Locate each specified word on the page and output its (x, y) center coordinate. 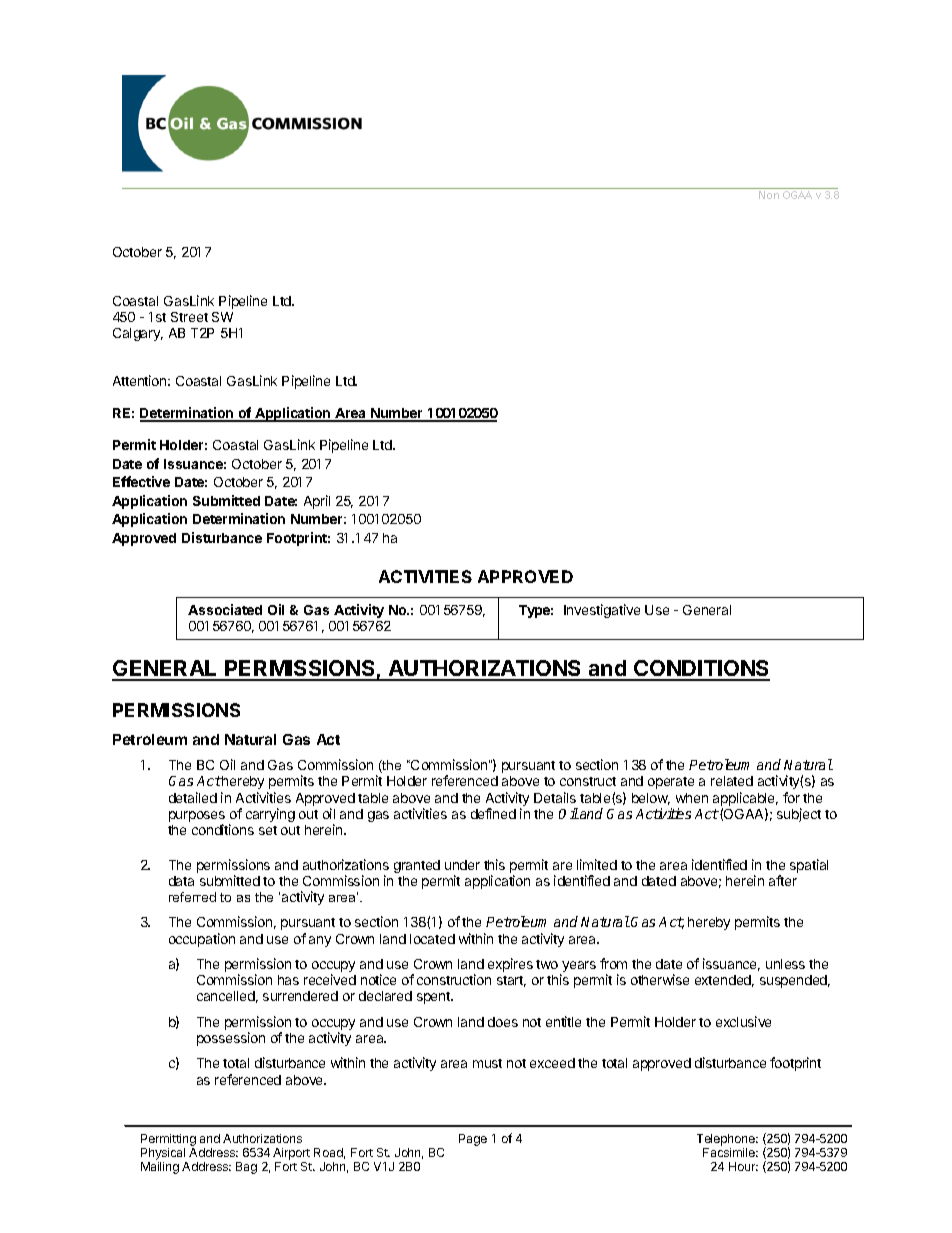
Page (473, 1140)
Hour (743, 1166)
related (732, 781)
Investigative (602, 611)
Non (769, 195)
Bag (246, 1168)
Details (555, 797)
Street (189, 317)
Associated (225, 609)
